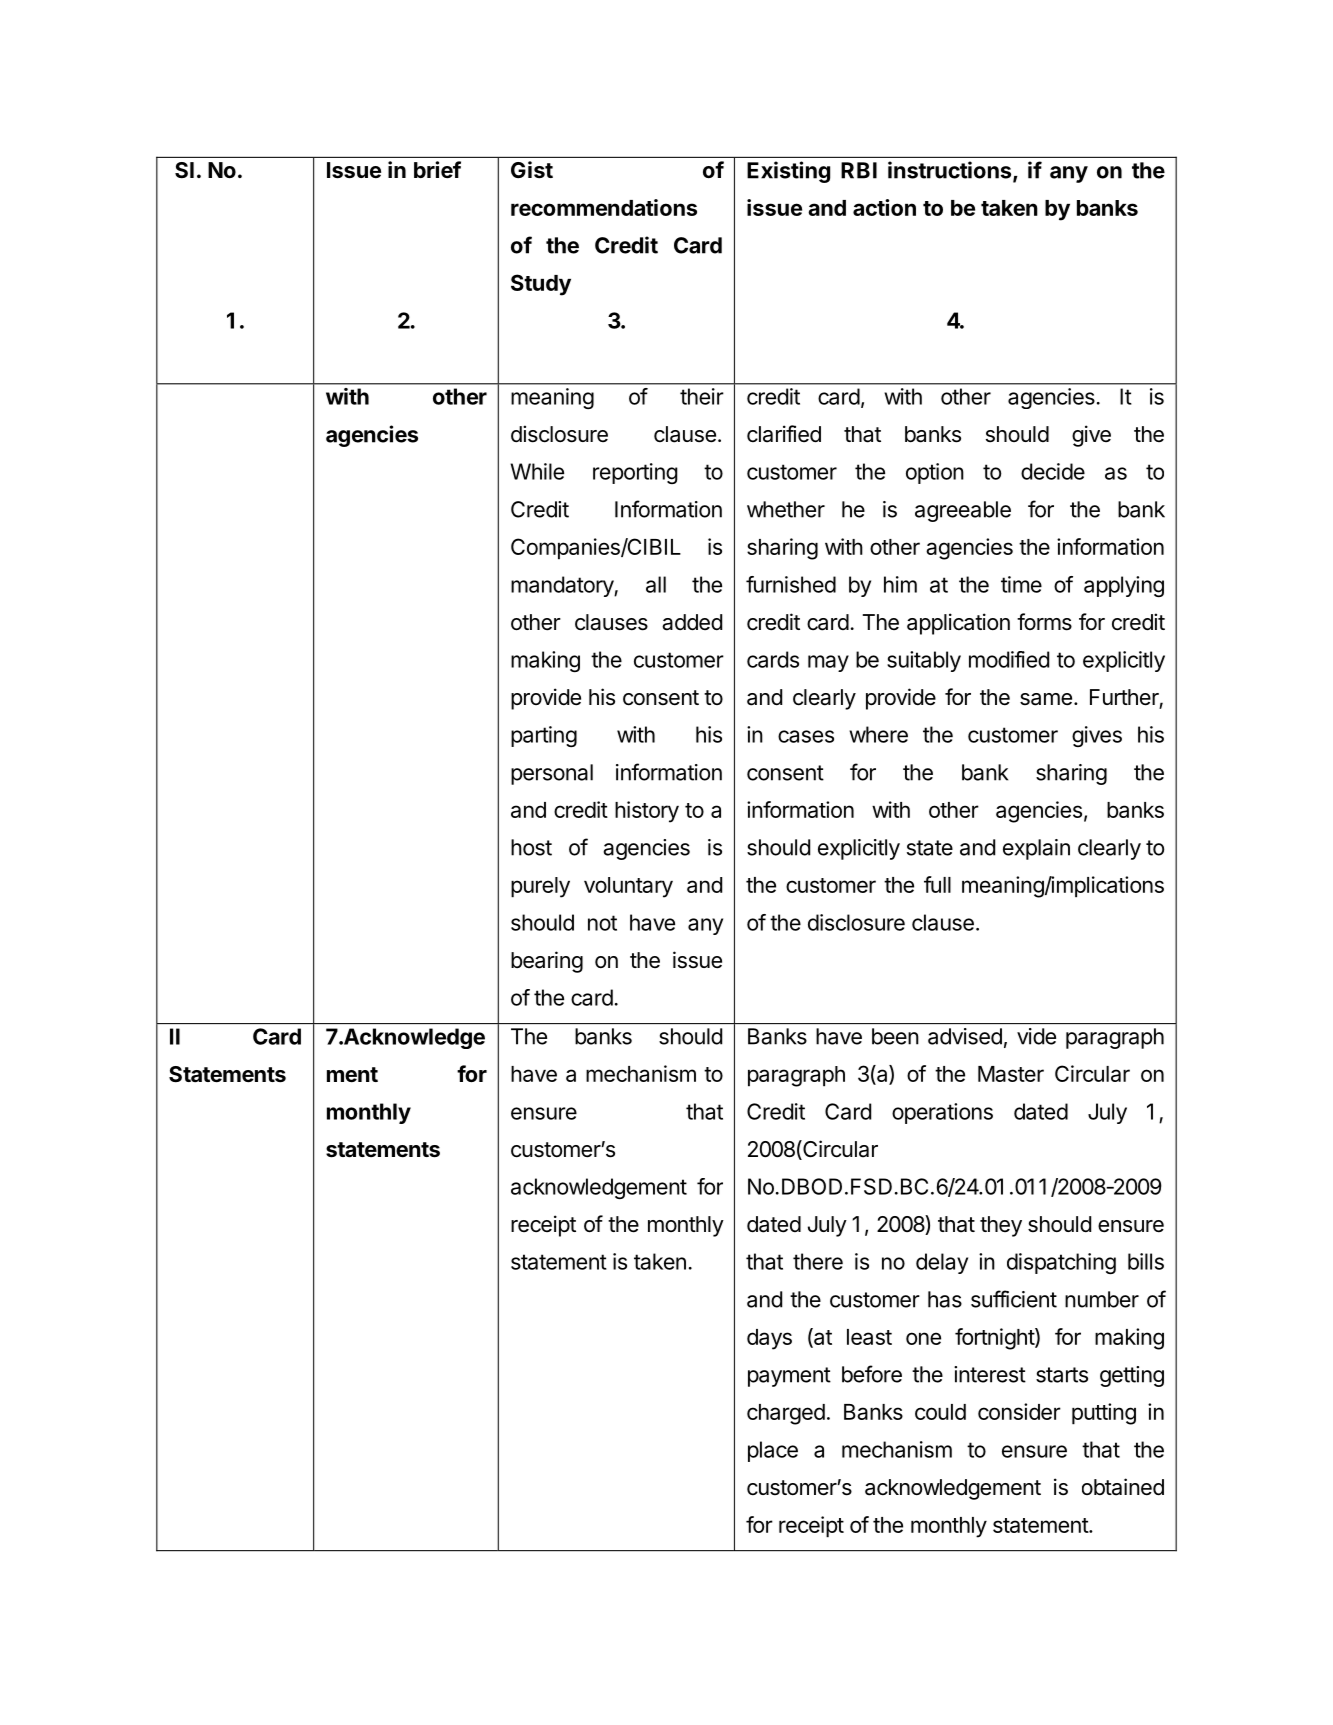  What do you see at coordinates (791, 584) in the screenshot?
I see `furnished` at bounding box center [791, 584].
